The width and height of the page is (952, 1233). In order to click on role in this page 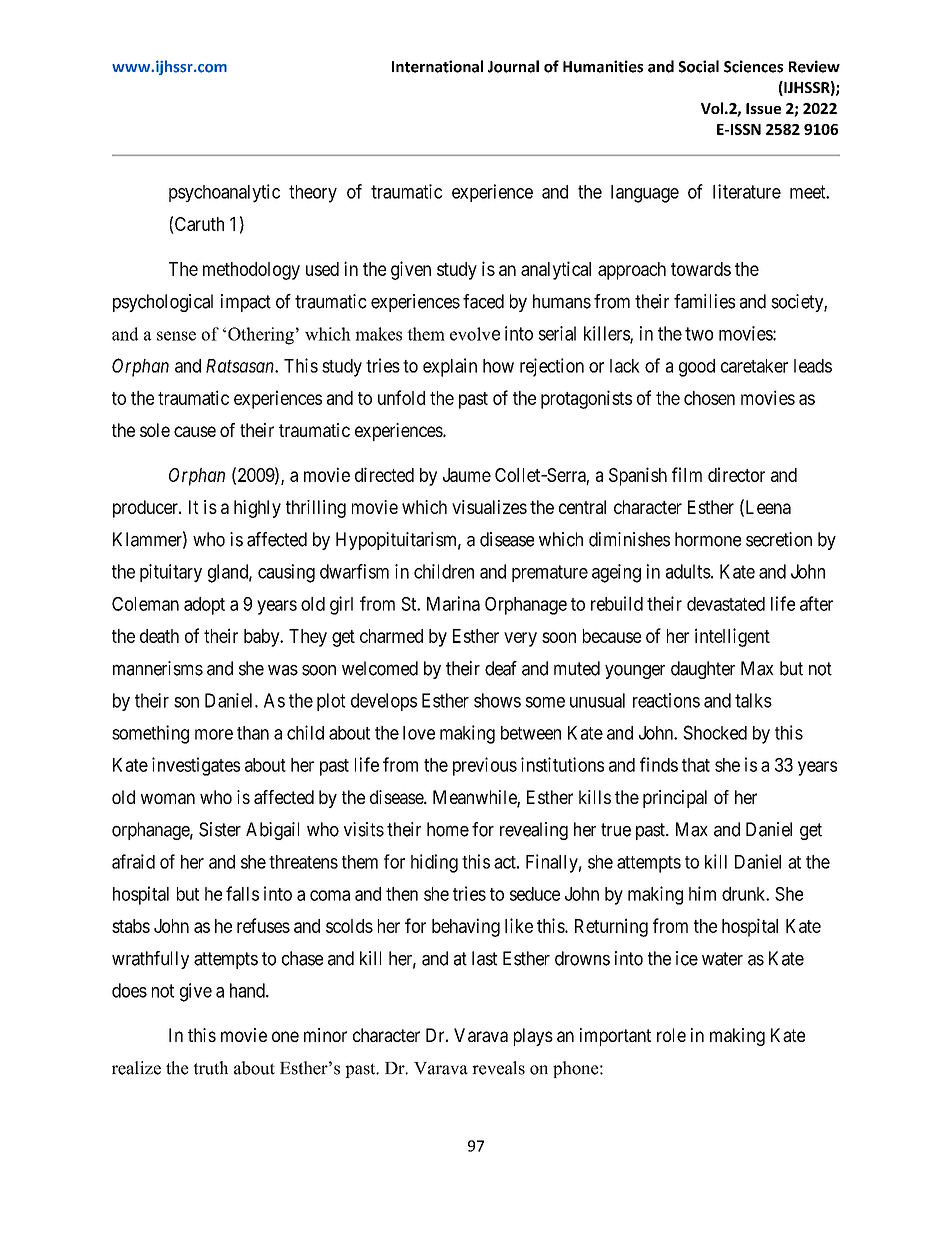, I will do `click(671, 1035)`.
